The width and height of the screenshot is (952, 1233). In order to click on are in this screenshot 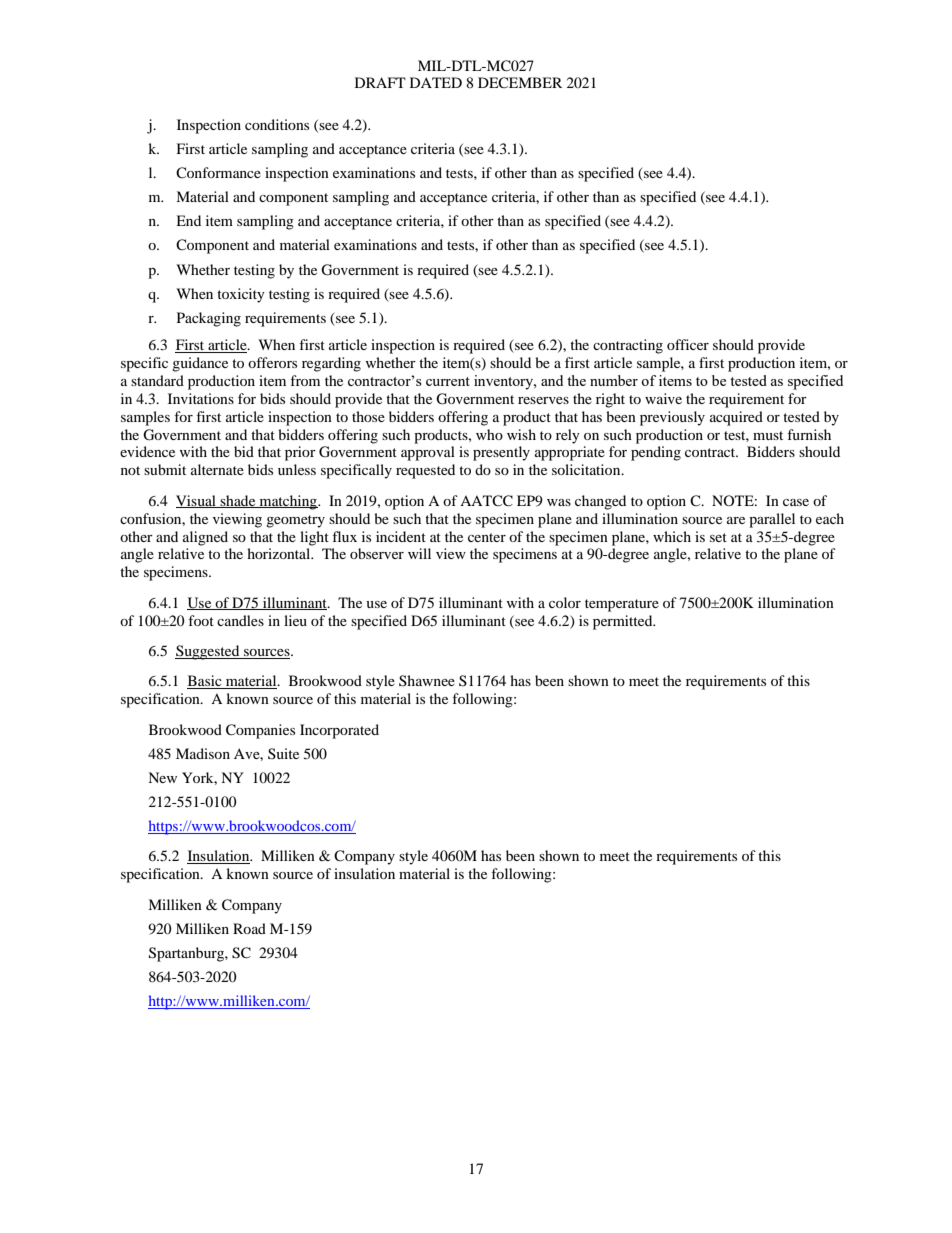, I will do `click(736, 520)`.
